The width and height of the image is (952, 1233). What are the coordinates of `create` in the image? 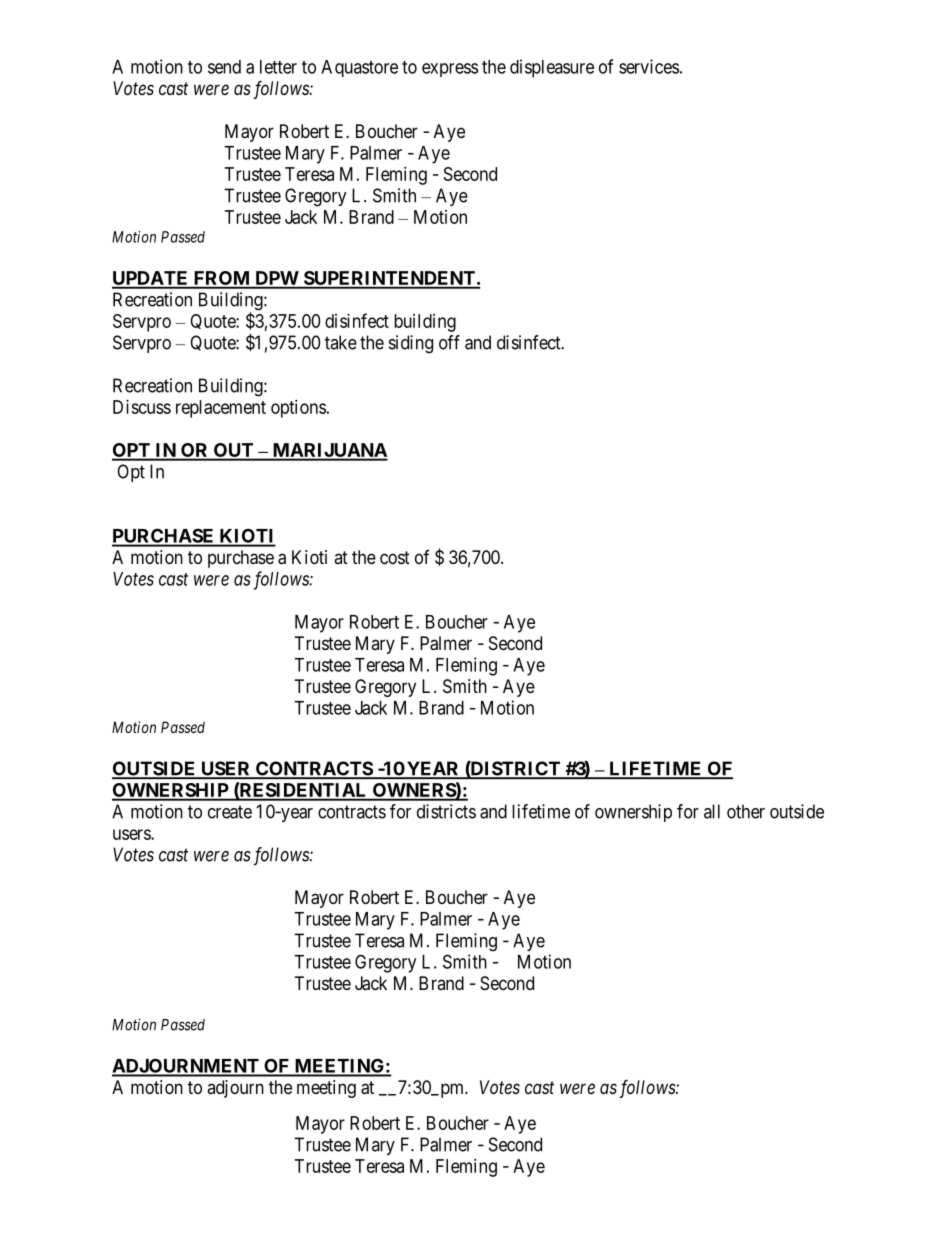 It's located at (230, 812).
